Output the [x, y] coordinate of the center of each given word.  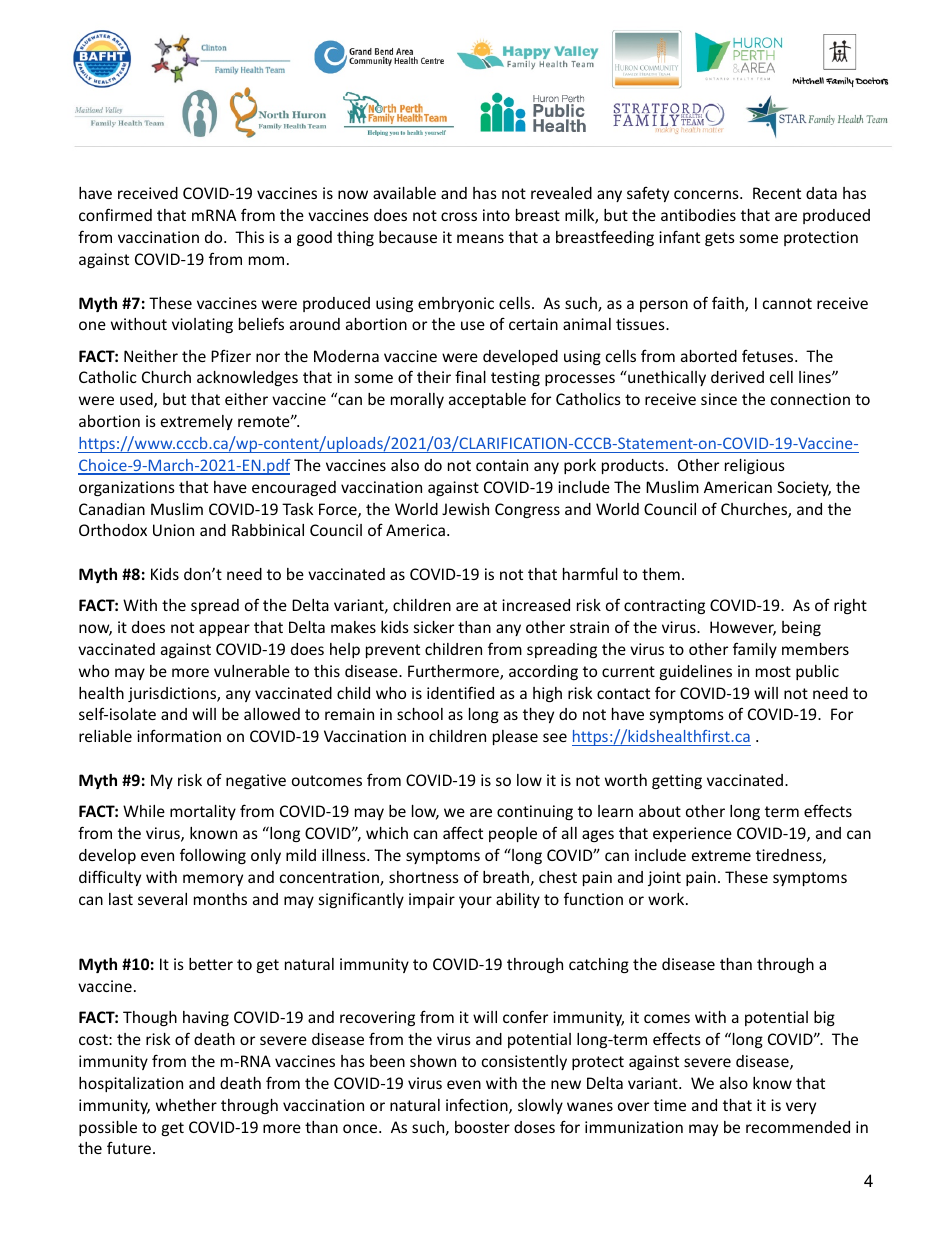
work [667, 899]
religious [755, 466]
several [162, 899]
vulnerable [252, 671]
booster [482, 1127]
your [475, 902]
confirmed [115, 214]
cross [459, 216]
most [773, 671]
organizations [127, 488]
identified [460, 692]
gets [720, 239]
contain [502, 465]
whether [186, 1105]
